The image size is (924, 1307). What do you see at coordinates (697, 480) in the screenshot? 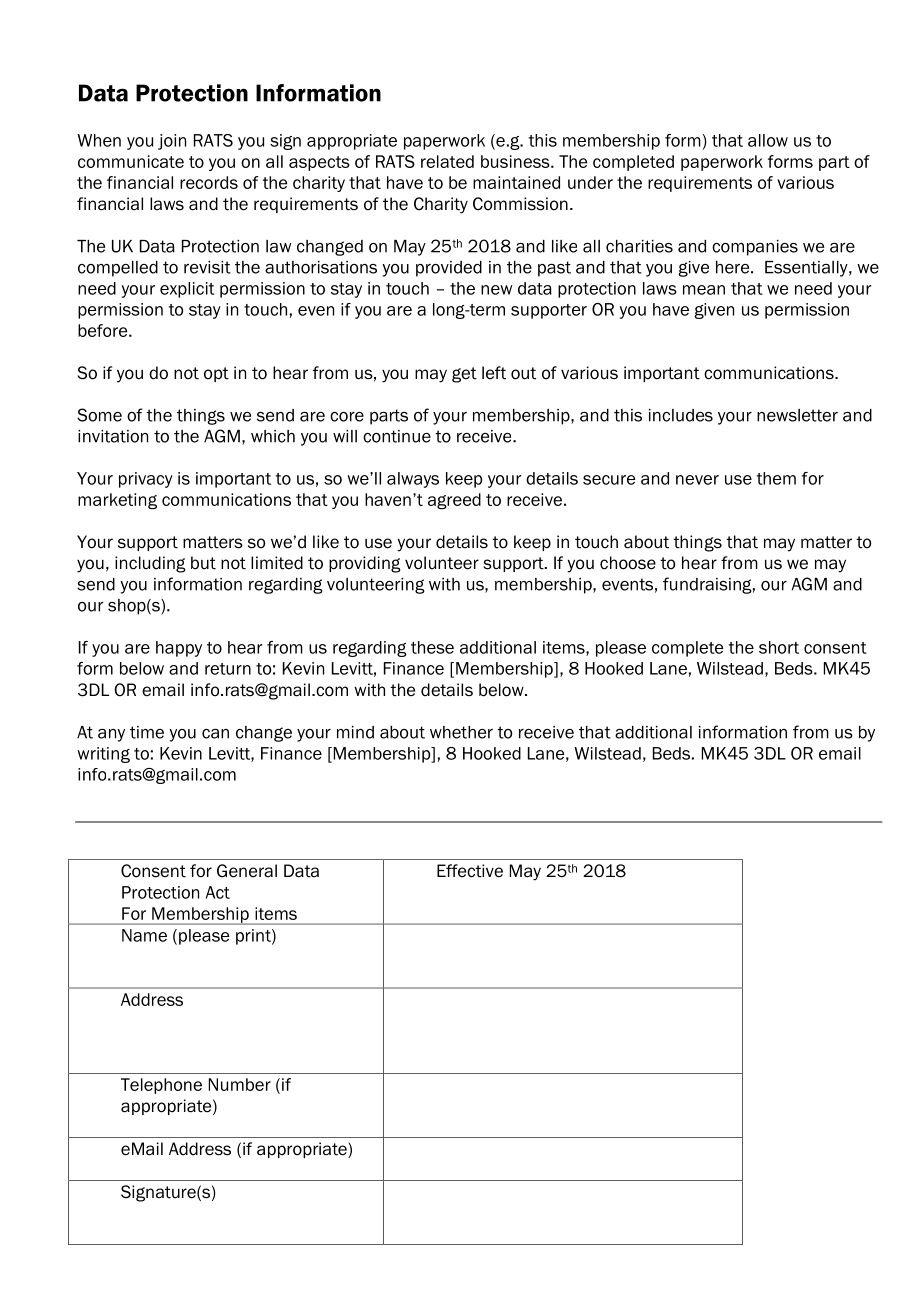
I see `never` at bounding box center [697, 480].
